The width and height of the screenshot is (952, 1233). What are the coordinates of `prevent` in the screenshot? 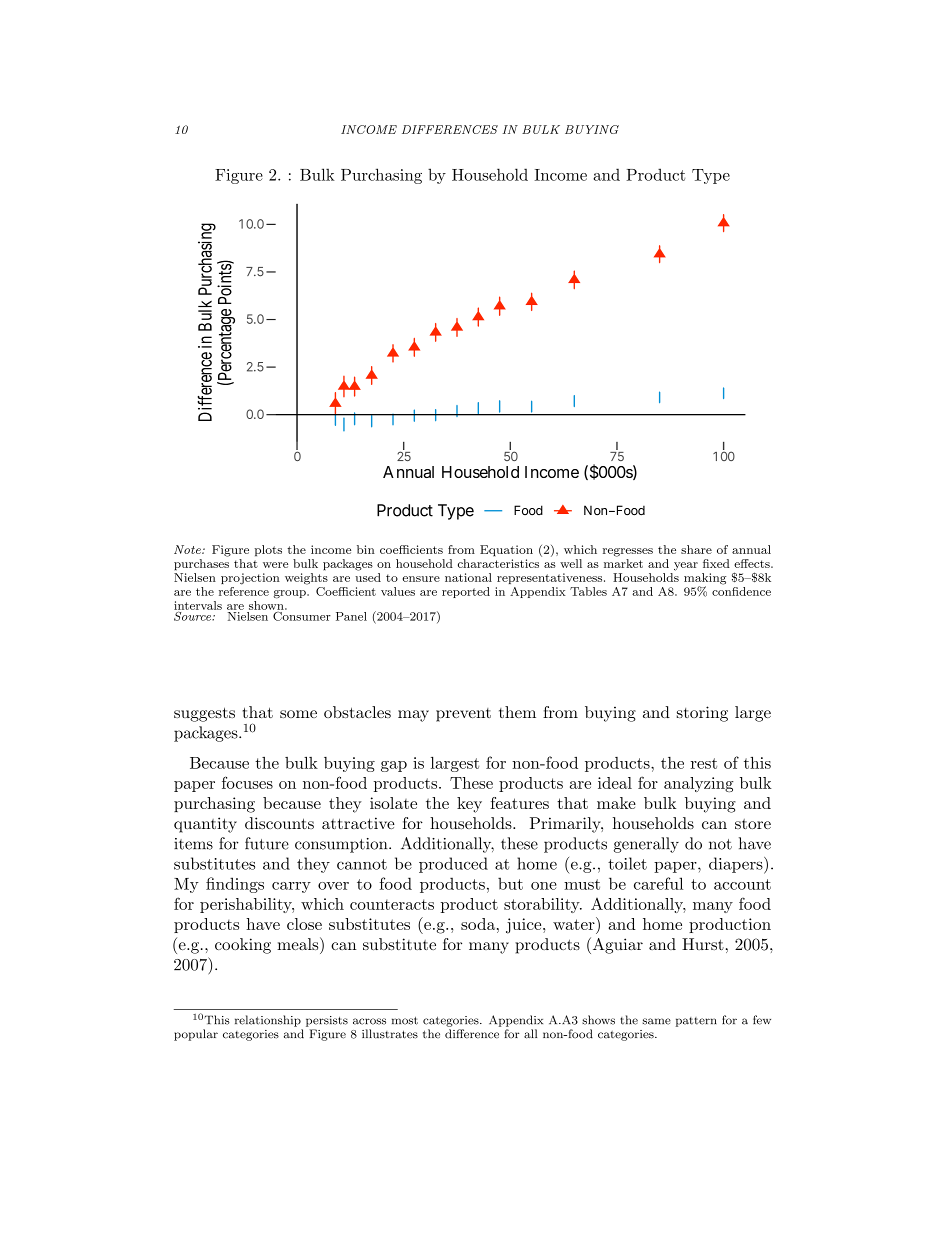 It's located at (463, 715).
